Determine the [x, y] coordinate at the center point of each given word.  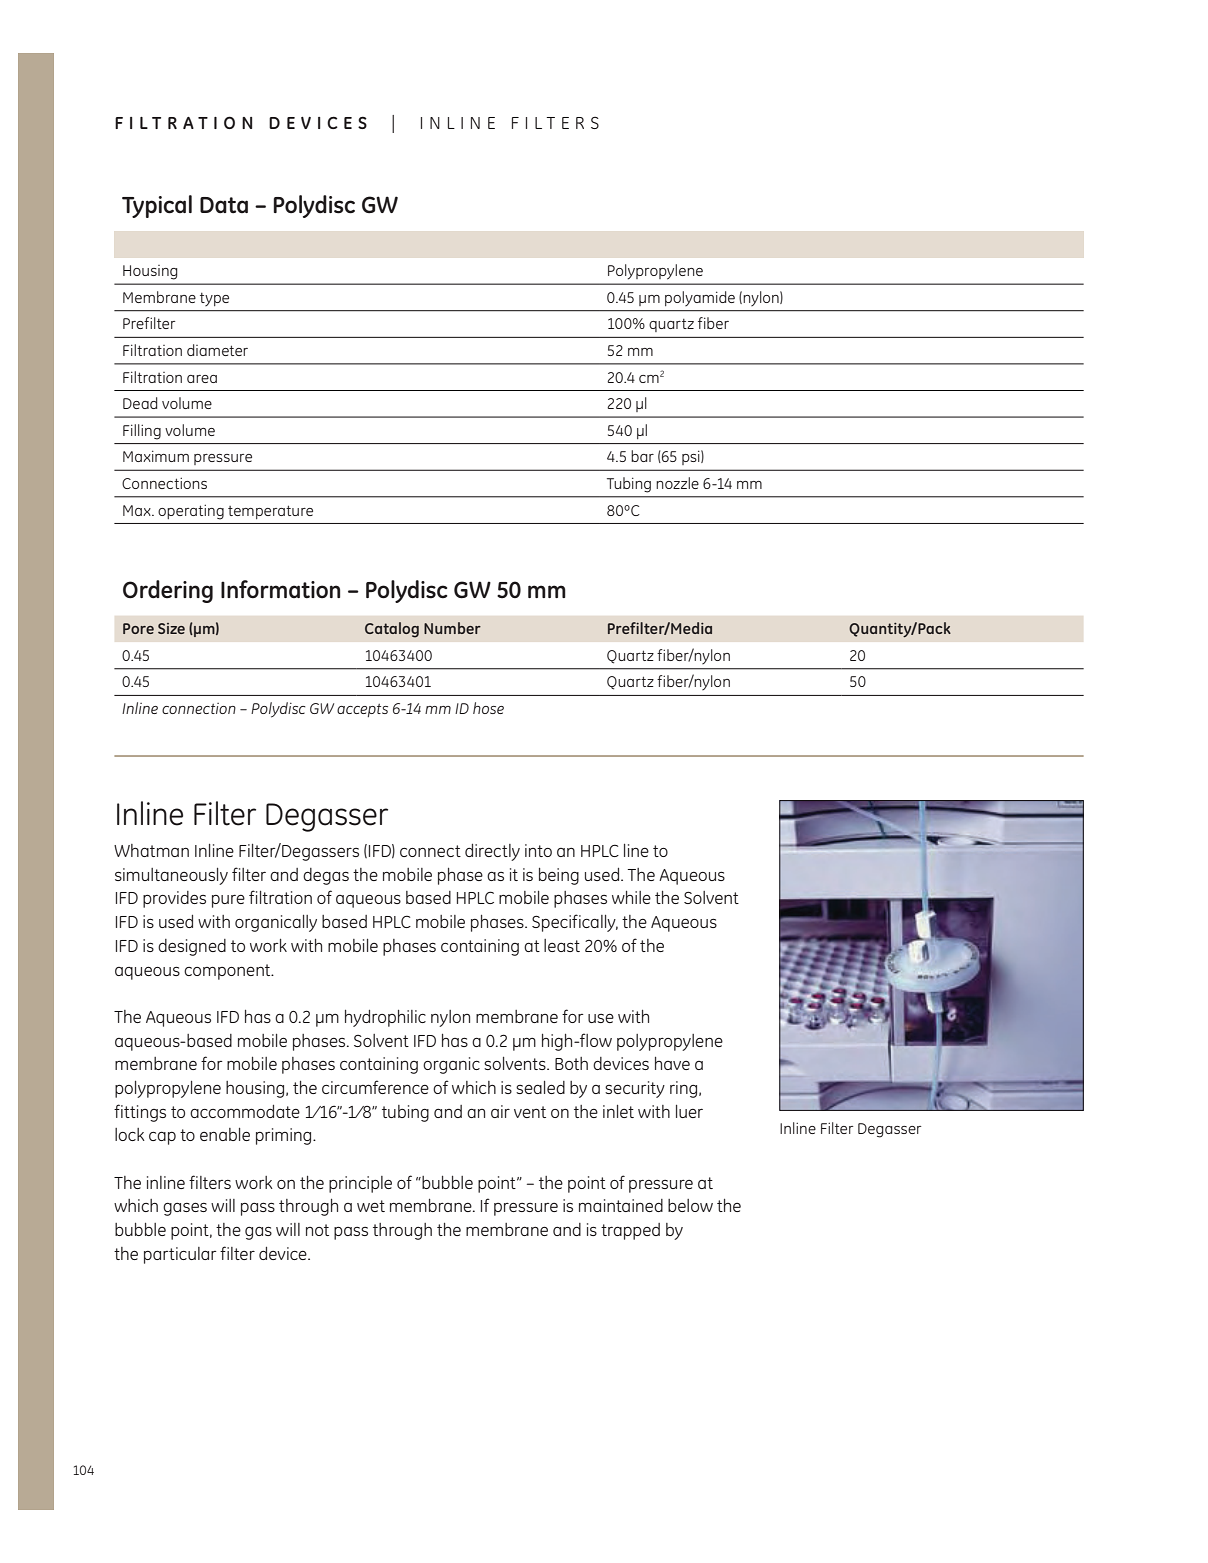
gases [185, 1209]
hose [488, 708]
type [214, 299]
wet [371, 1206]
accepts [362, 710]
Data [224, 205]
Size [171, 628]
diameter [217, 350]
